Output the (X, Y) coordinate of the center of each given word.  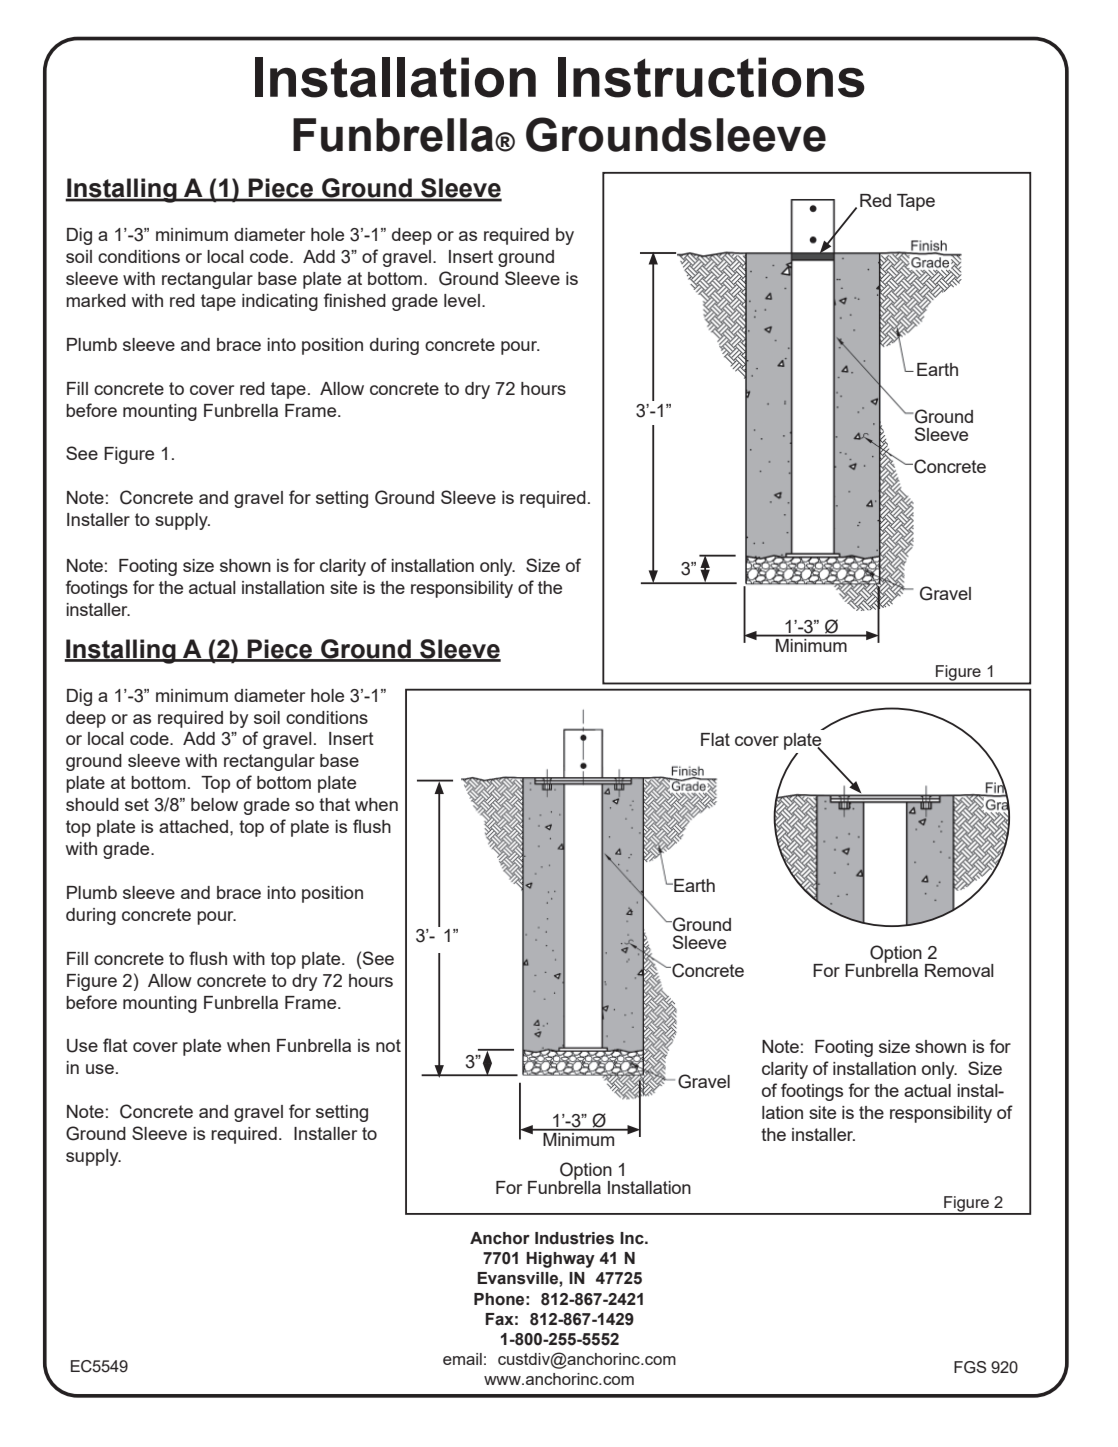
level (462, 300)
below (214, 804)
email (462, 1359)
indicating (280, 302)
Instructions (711, 77)
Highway (560, 1260)
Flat (715, 739)
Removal (959, 970)
